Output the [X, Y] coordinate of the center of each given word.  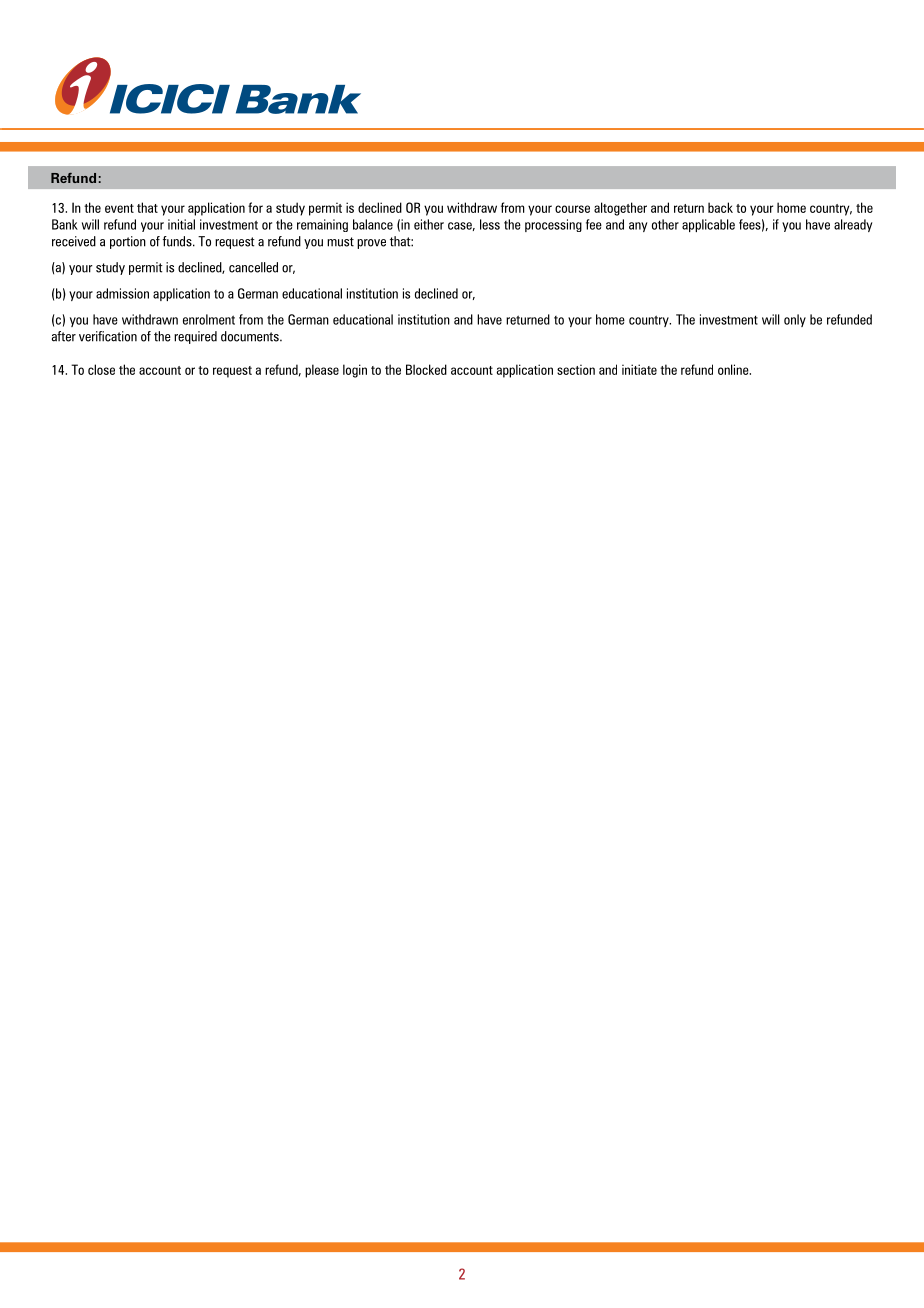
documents [251, 336]
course [572, 209]
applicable [708, 225]
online [734, 369]
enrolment [209, 319]
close [101, 369]
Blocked [426, 369]
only [795, 320]
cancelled [253, 267]
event [119, 208]
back [720, 207]
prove [371, 244]
